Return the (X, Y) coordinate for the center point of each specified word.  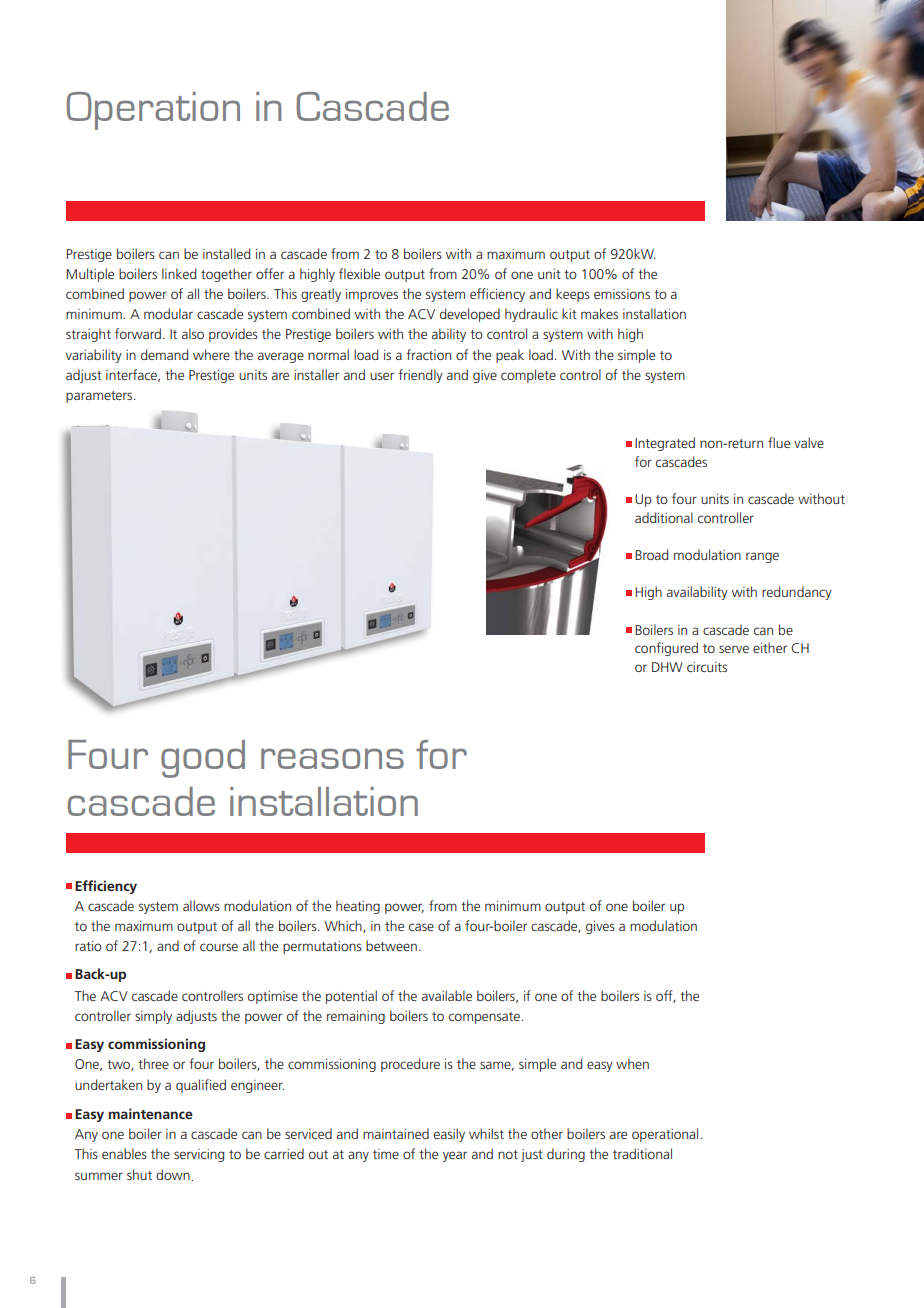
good (203, 759)
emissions (622, 294)
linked (179, 273)
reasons (332, 758)
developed (470, 315)
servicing (199, 1155)
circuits (707, 667)
